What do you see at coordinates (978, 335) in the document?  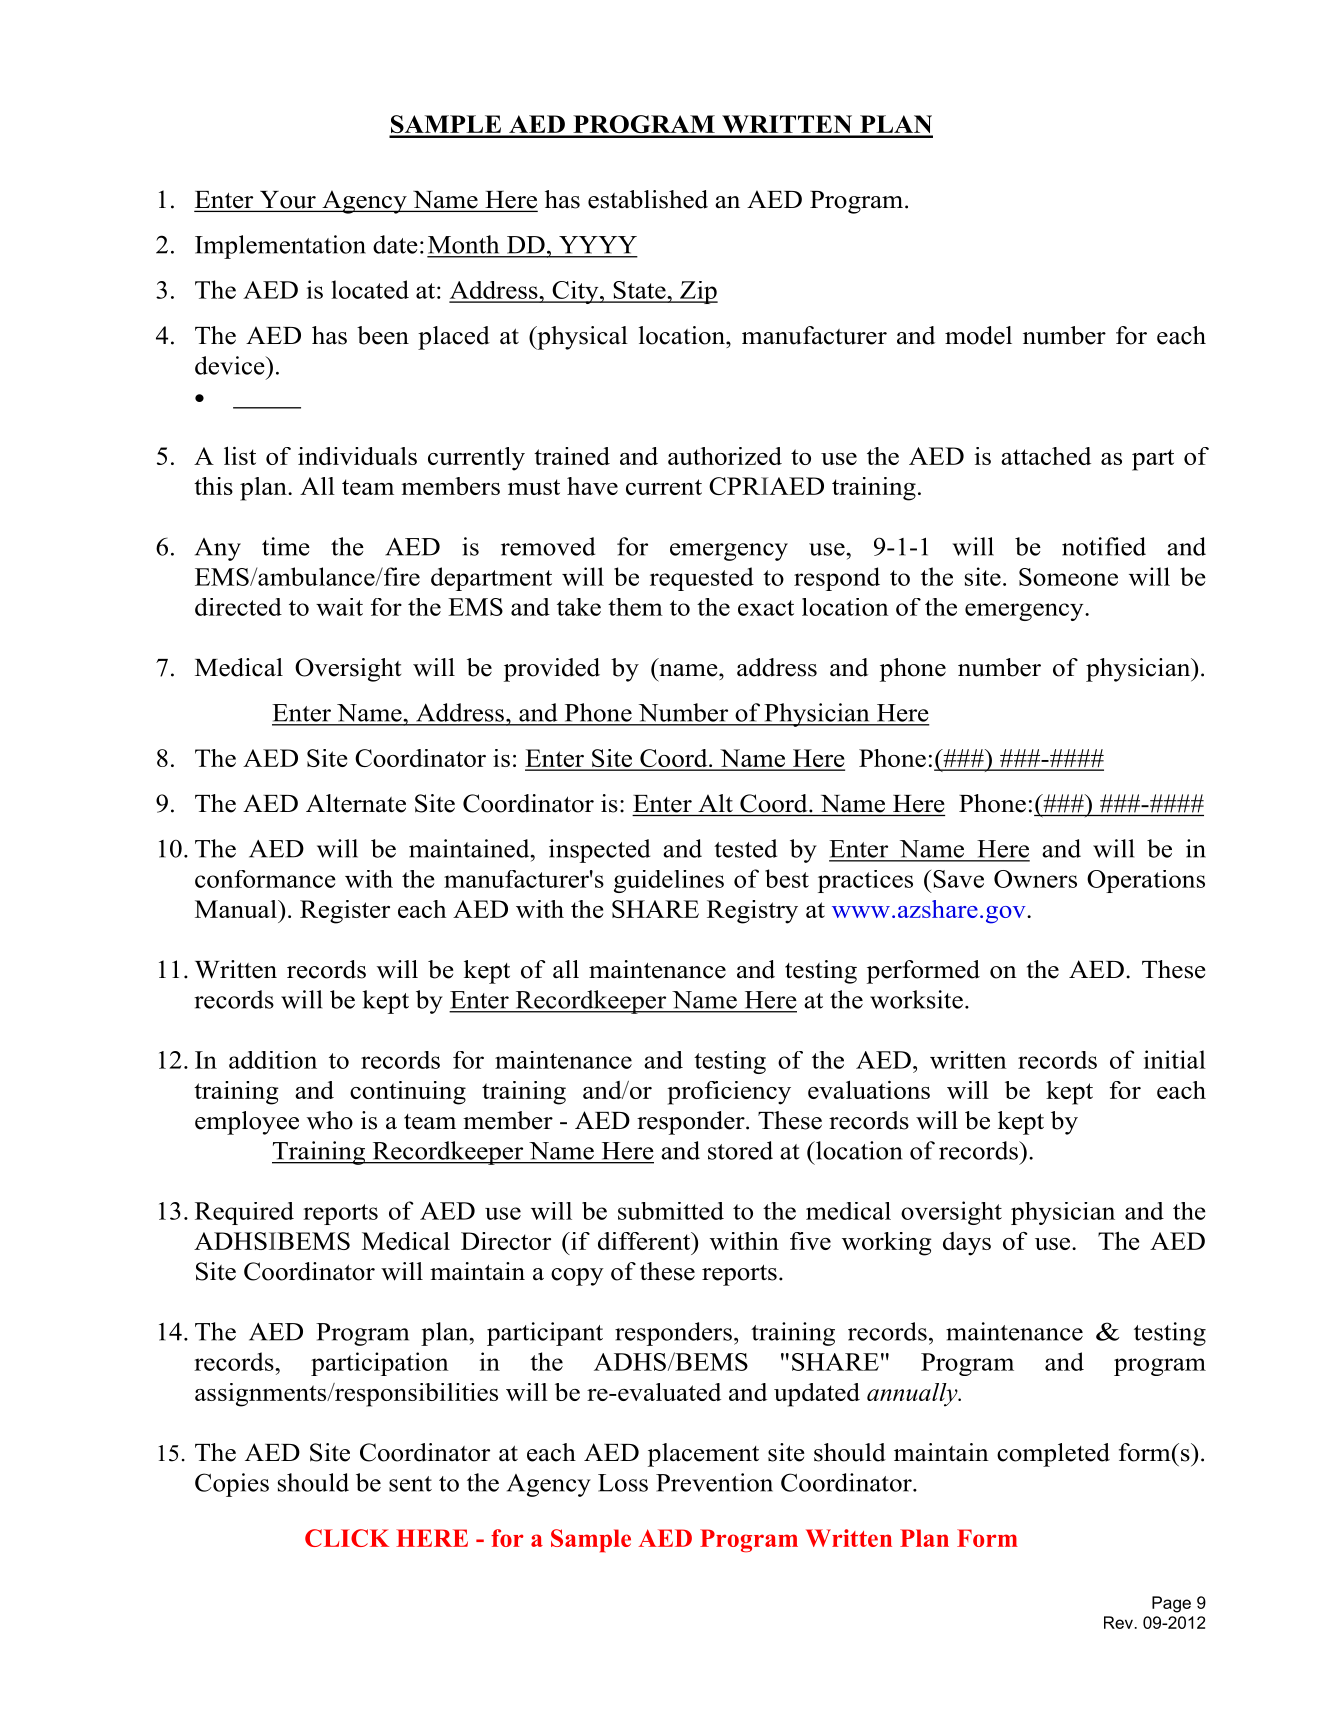 I see `model` at bounding box center [978, 335].
